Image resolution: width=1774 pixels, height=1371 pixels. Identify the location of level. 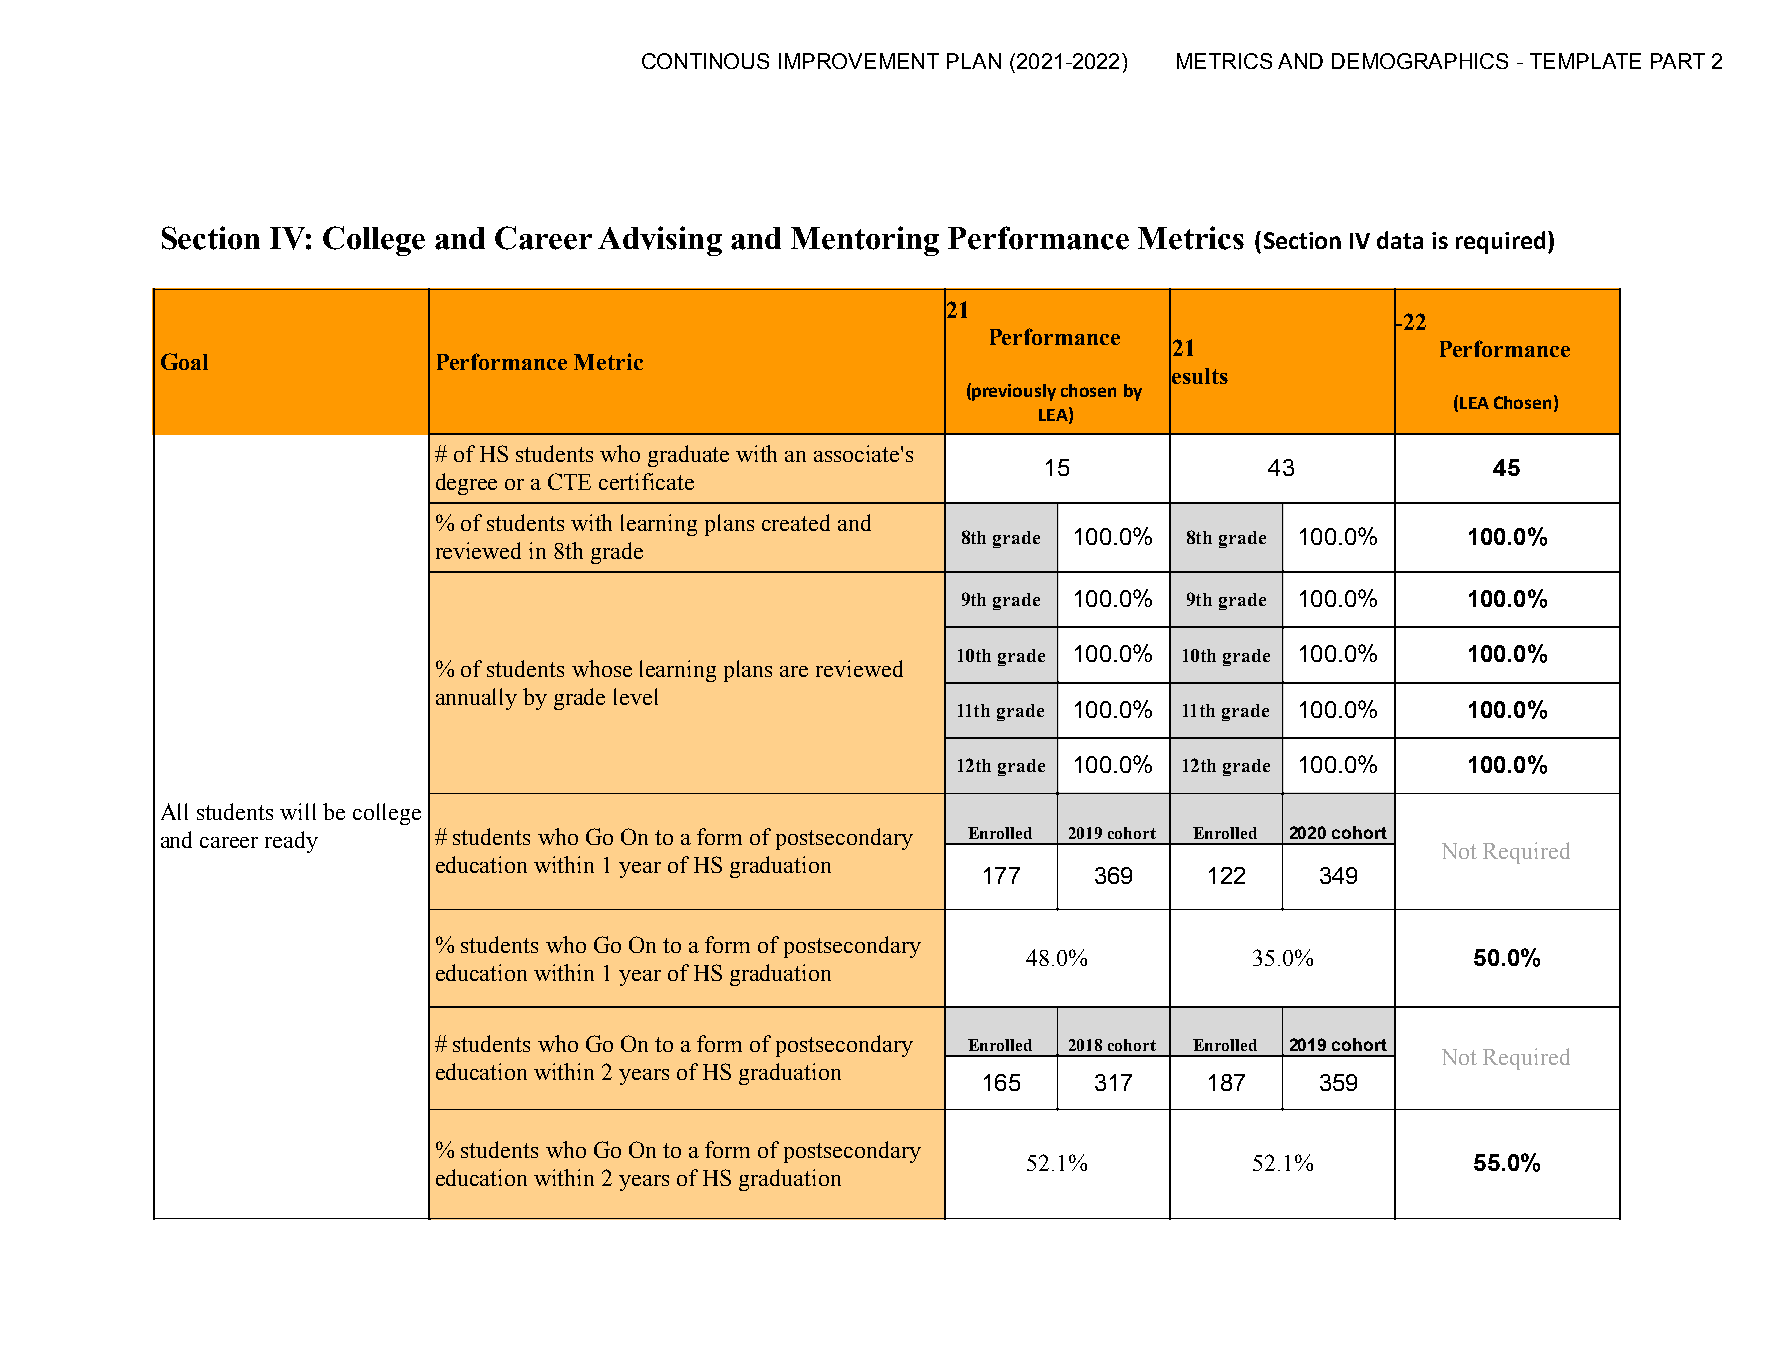
(636, 696).
